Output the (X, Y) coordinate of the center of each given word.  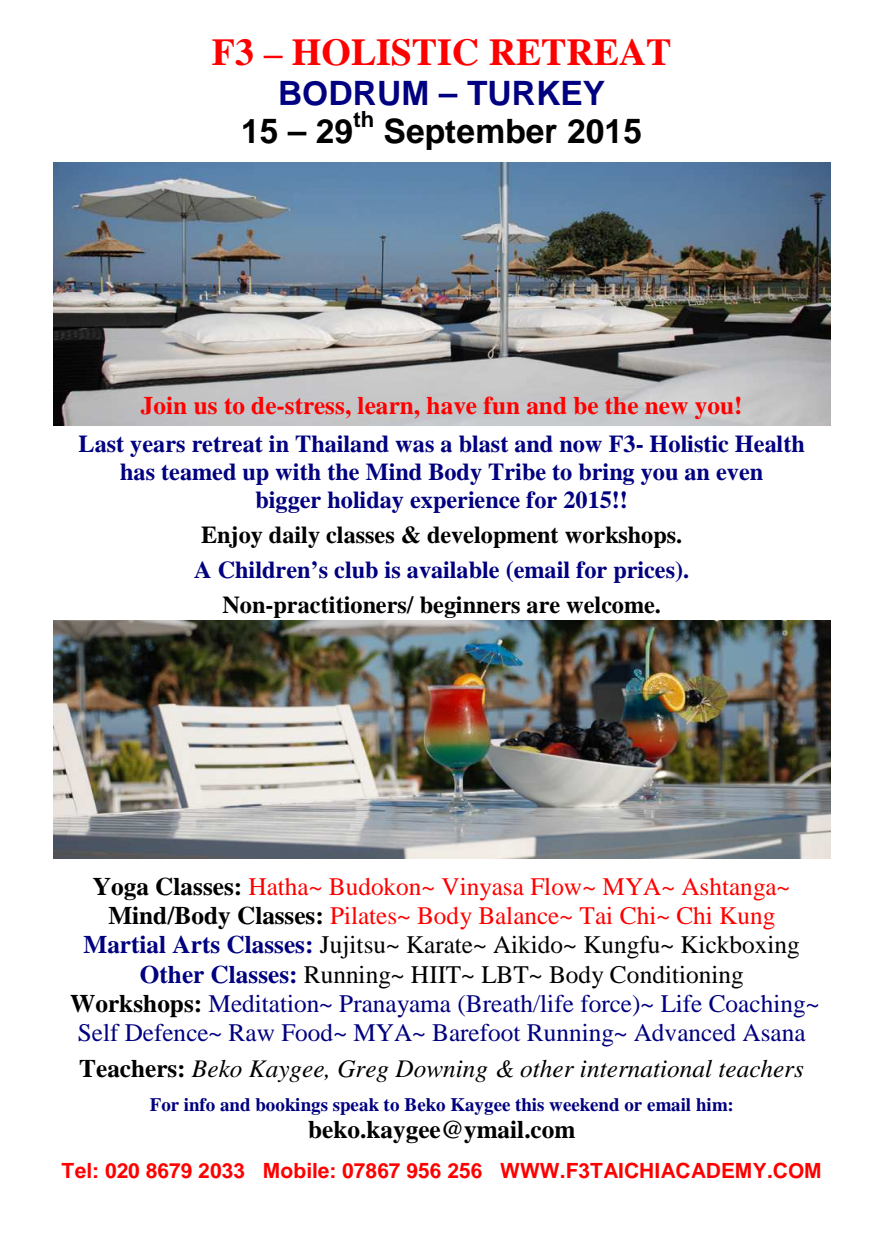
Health (770, 444)
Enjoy (232, 537)
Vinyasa (483, 889)
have (451, 405)
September (470, 134)
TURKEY (536, 93)
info (199, 1105)
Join (164, 406)
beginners (471, 608)
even (739, 474)
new (666, 408)
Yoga (121, 889)
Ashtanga (730, 889)
